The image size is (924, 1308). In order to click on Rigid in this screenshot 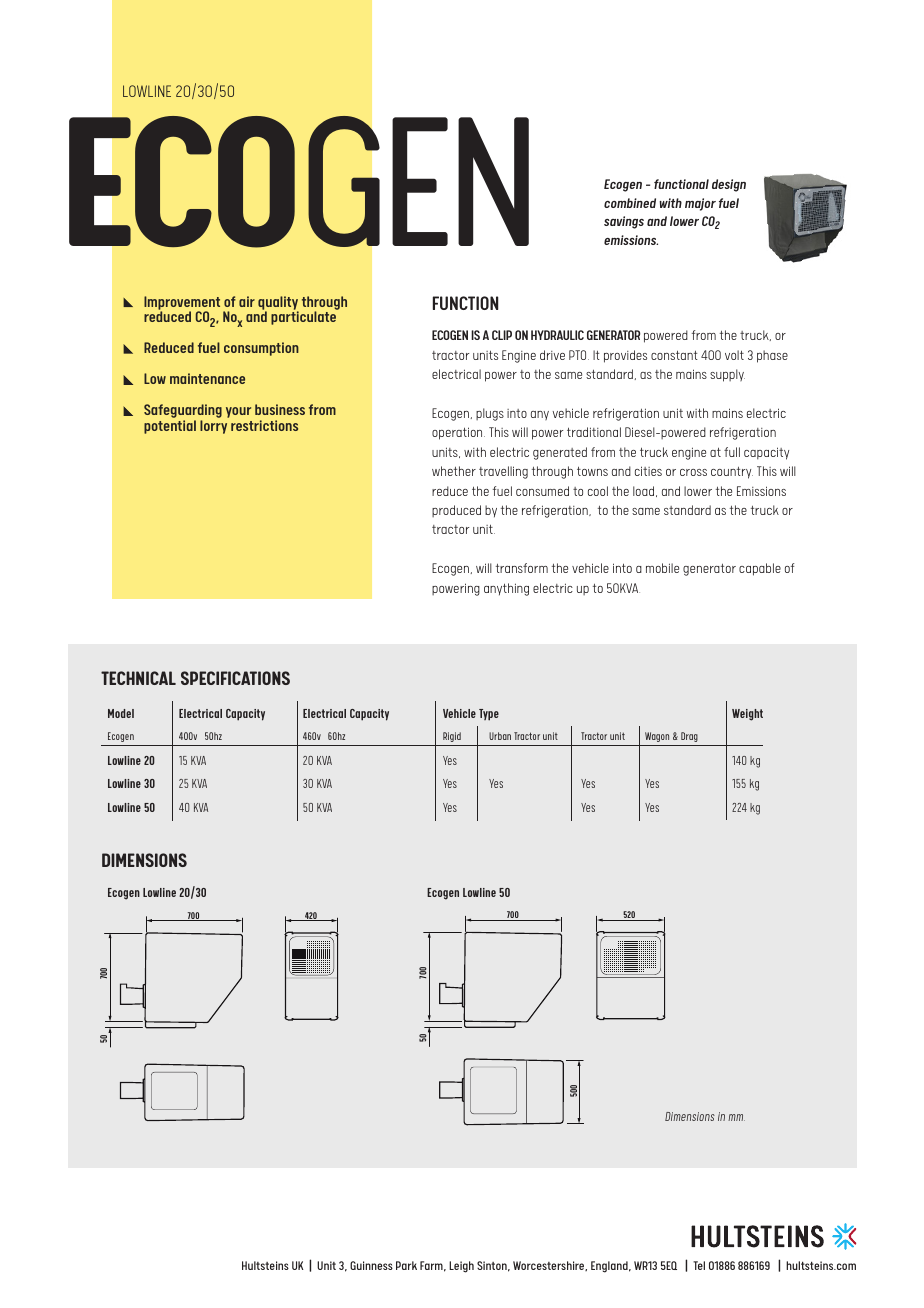, I will do `click(452, 737)`.
